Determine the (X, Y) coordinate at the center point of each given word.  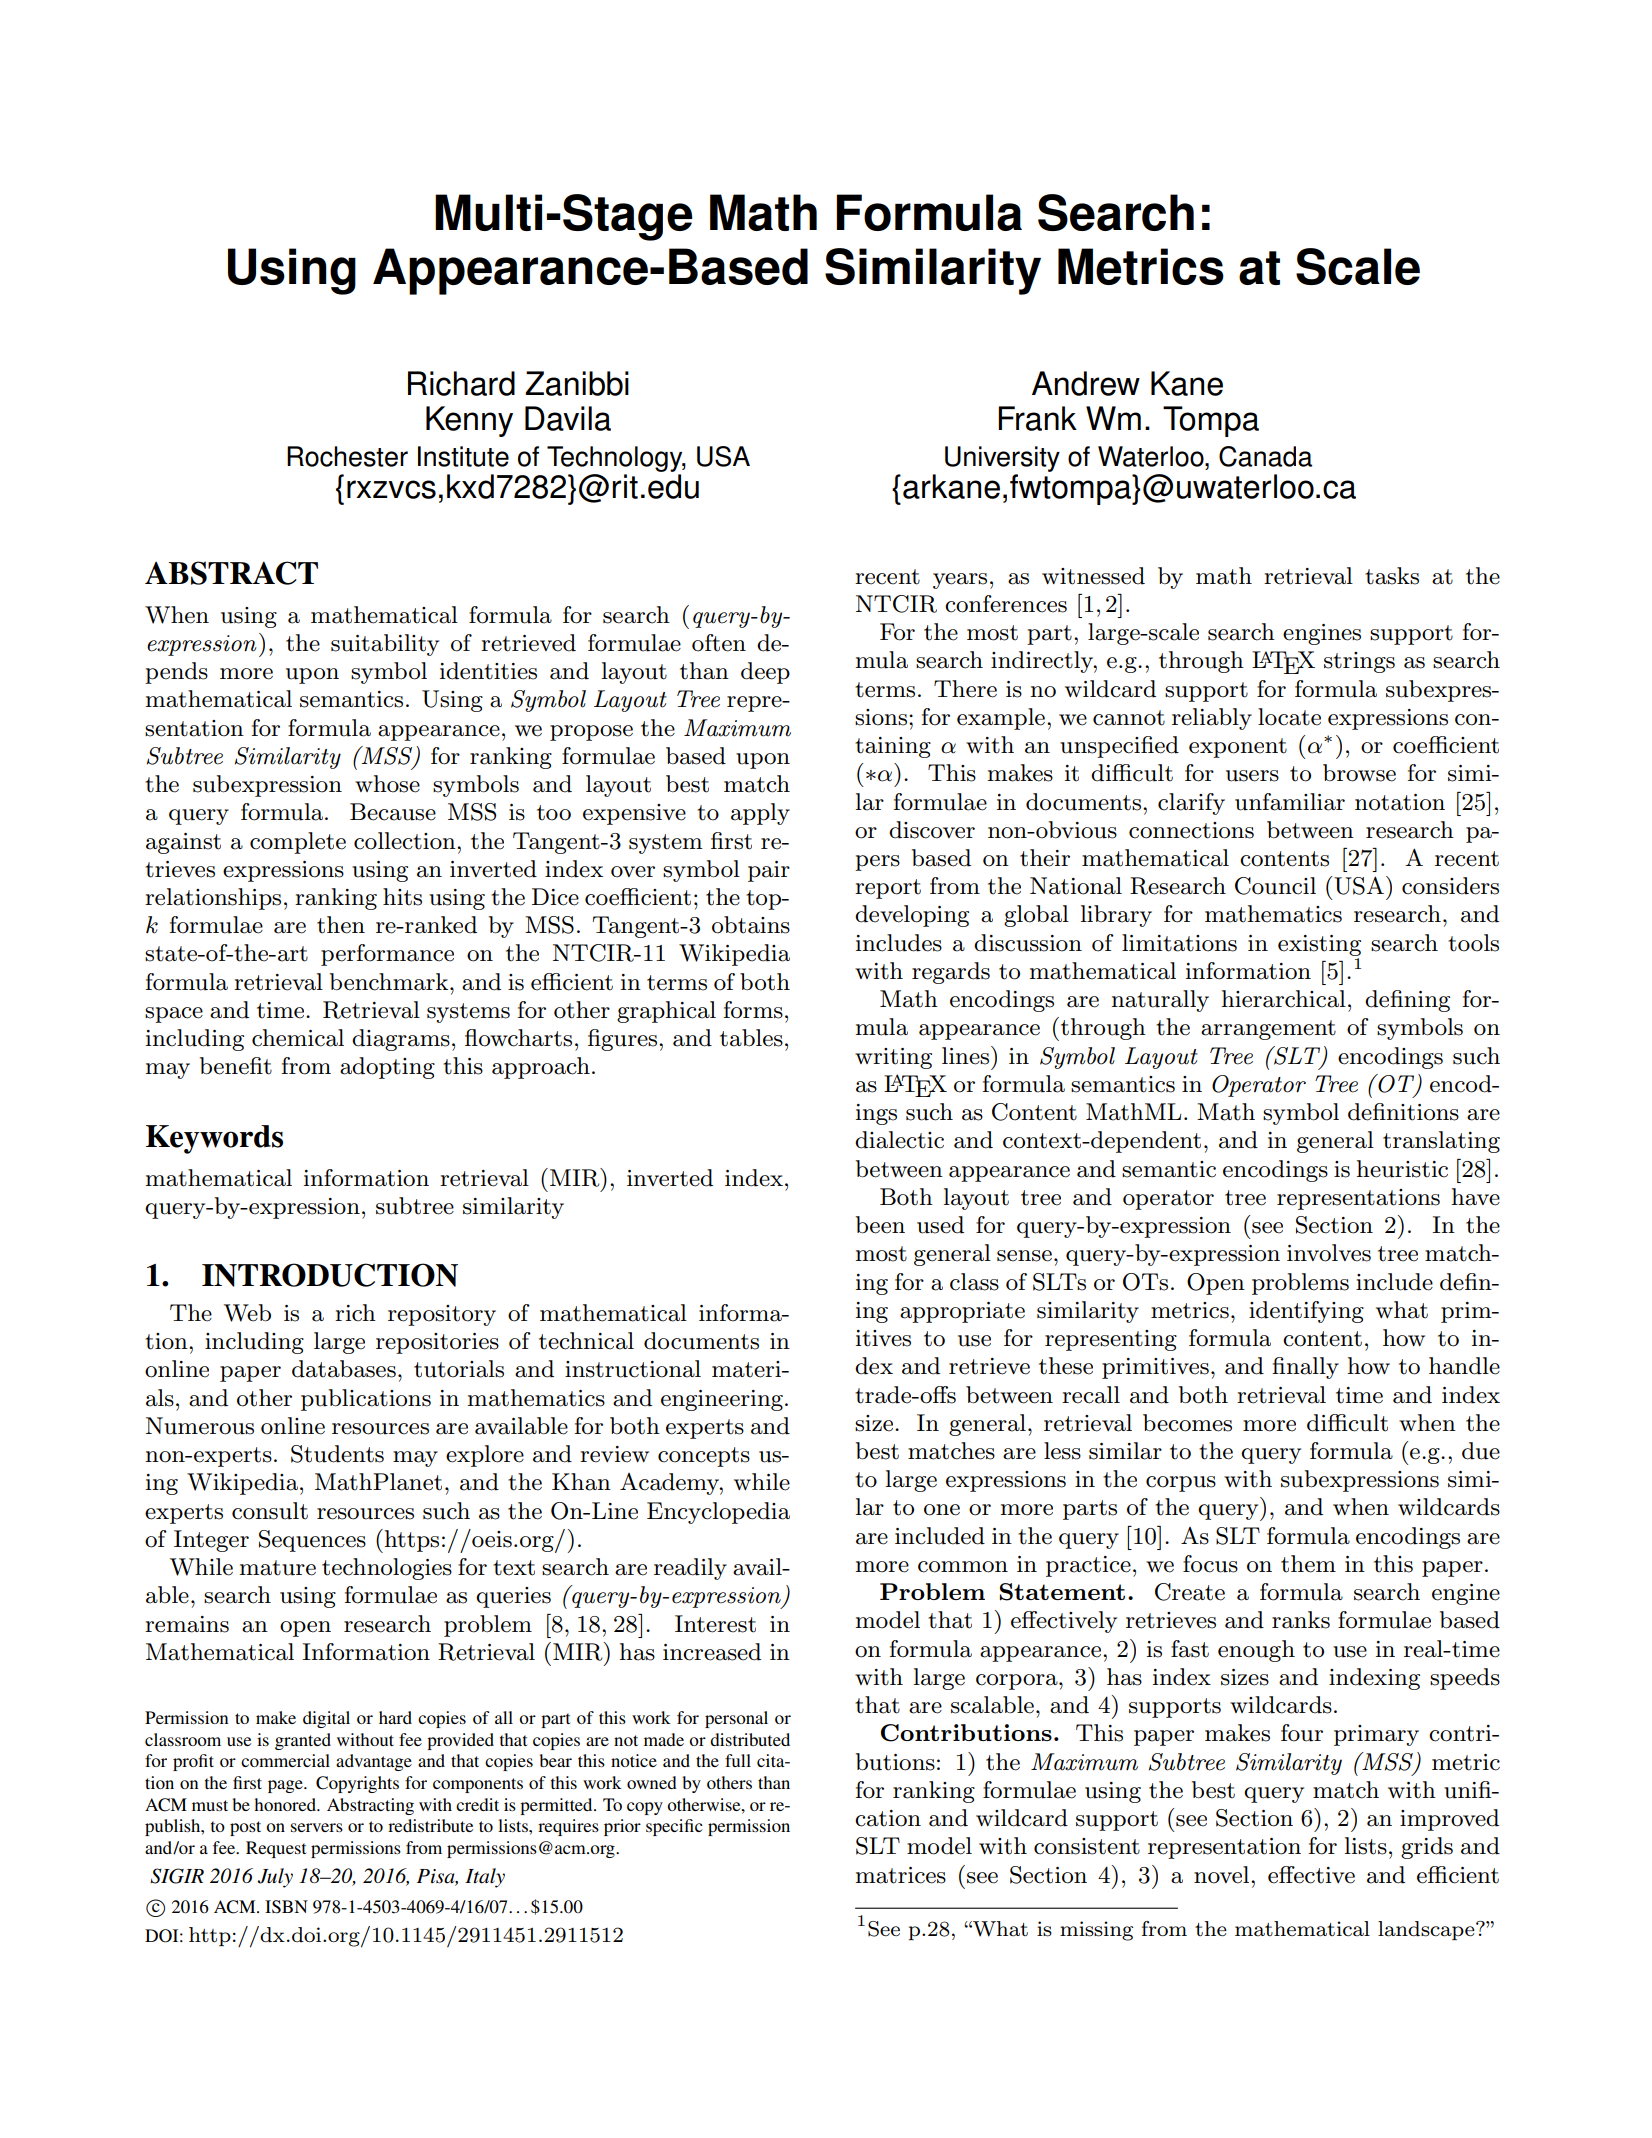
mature (278, 1568)
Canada (1265, 456)
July (275, 1878)
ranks (1301, 1620)
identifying (1306, 1312)
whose (387, 784)
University (1002, 459)
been (880, 1225)
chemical (298, 1038)
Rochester (347, 456)
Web (247, 1313)
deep (765, 673)
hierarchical (1284, 999)
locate (1289, 717)
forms (753, 1010)
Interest (715, 1624)
